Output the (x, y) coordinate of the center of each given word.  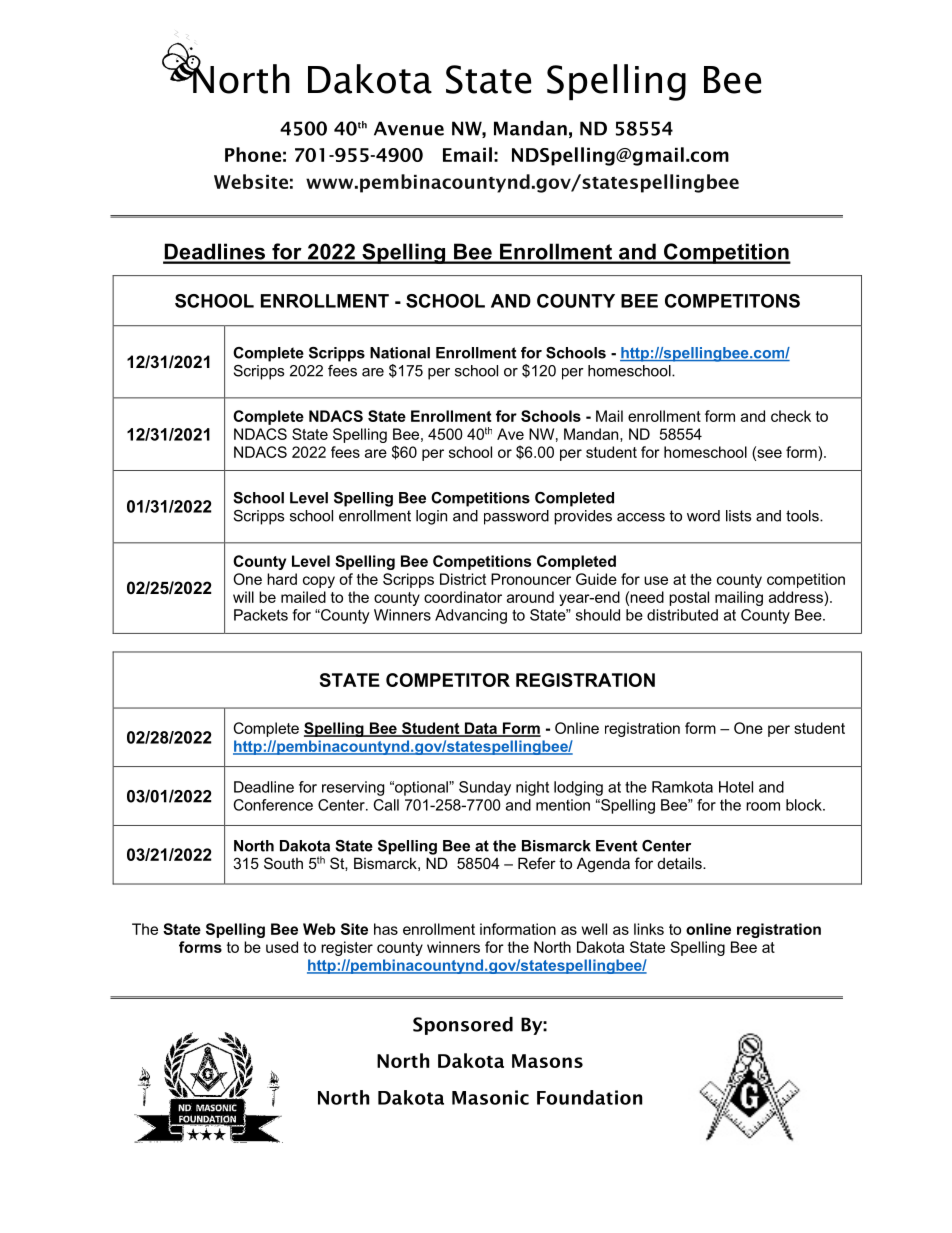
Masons (547, 1061)
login (431, 517)
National (400, 353)
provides (583, 517)
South (283, 863)
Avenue (409, 128)
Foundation (589, 1097)
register (347, 948)
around (530, 597)
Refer (537, 863)
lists (738, 516)
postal (689, 598)
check (791, 416)
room (763, 806)
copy (319, 582)
